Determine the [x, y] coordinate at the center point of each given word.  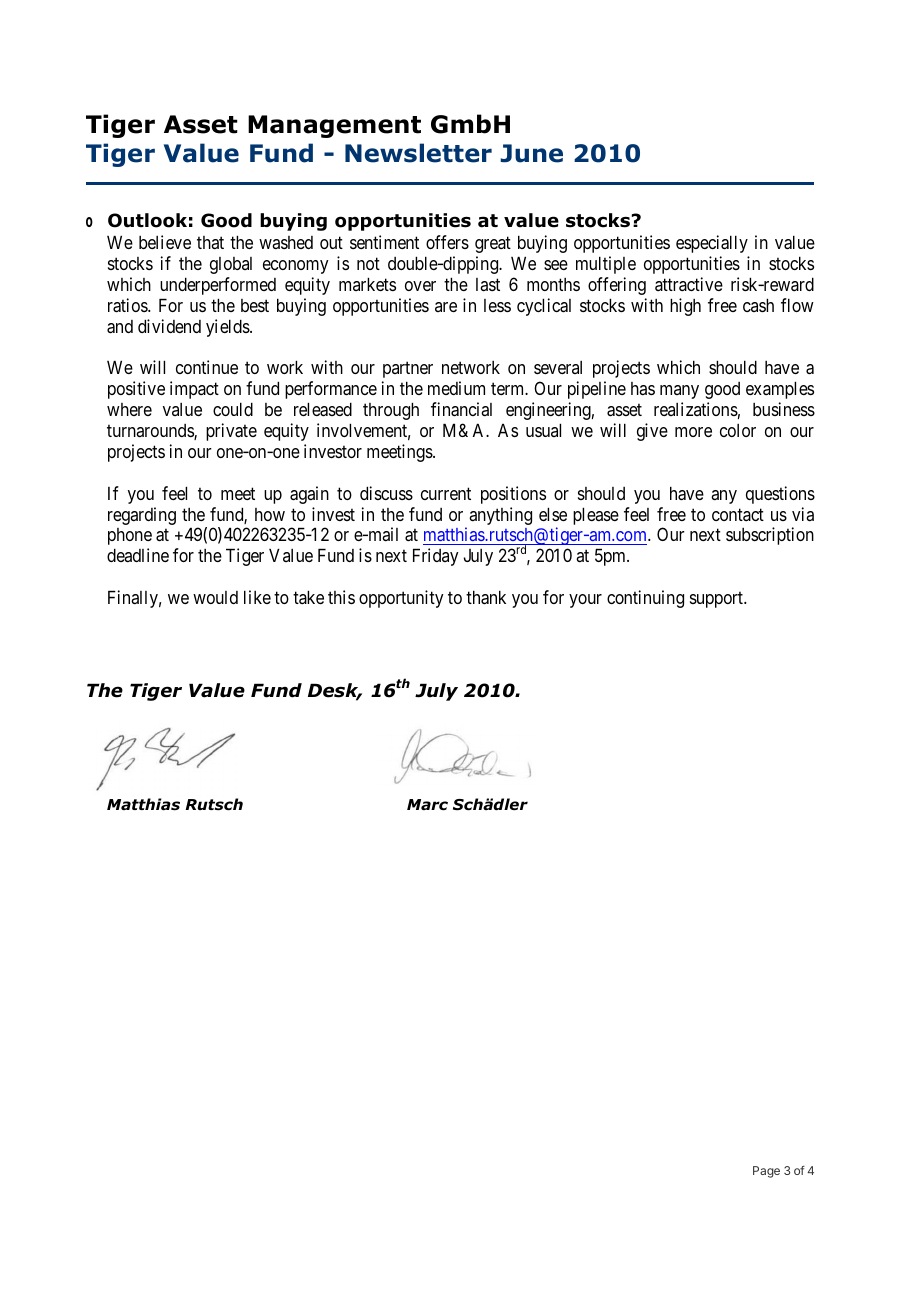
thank [486, 597]
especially [712, 244]
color [738, 430]
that [210, 242]
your [585, 601]
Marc [427, 805]
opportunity [401, 599]
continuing [645, 599]
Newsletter [418, 153]
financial [461, 409]
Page [766, 1172]
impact [194, 390]
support [717, 599]
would [215, 597]
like [257, 597]
